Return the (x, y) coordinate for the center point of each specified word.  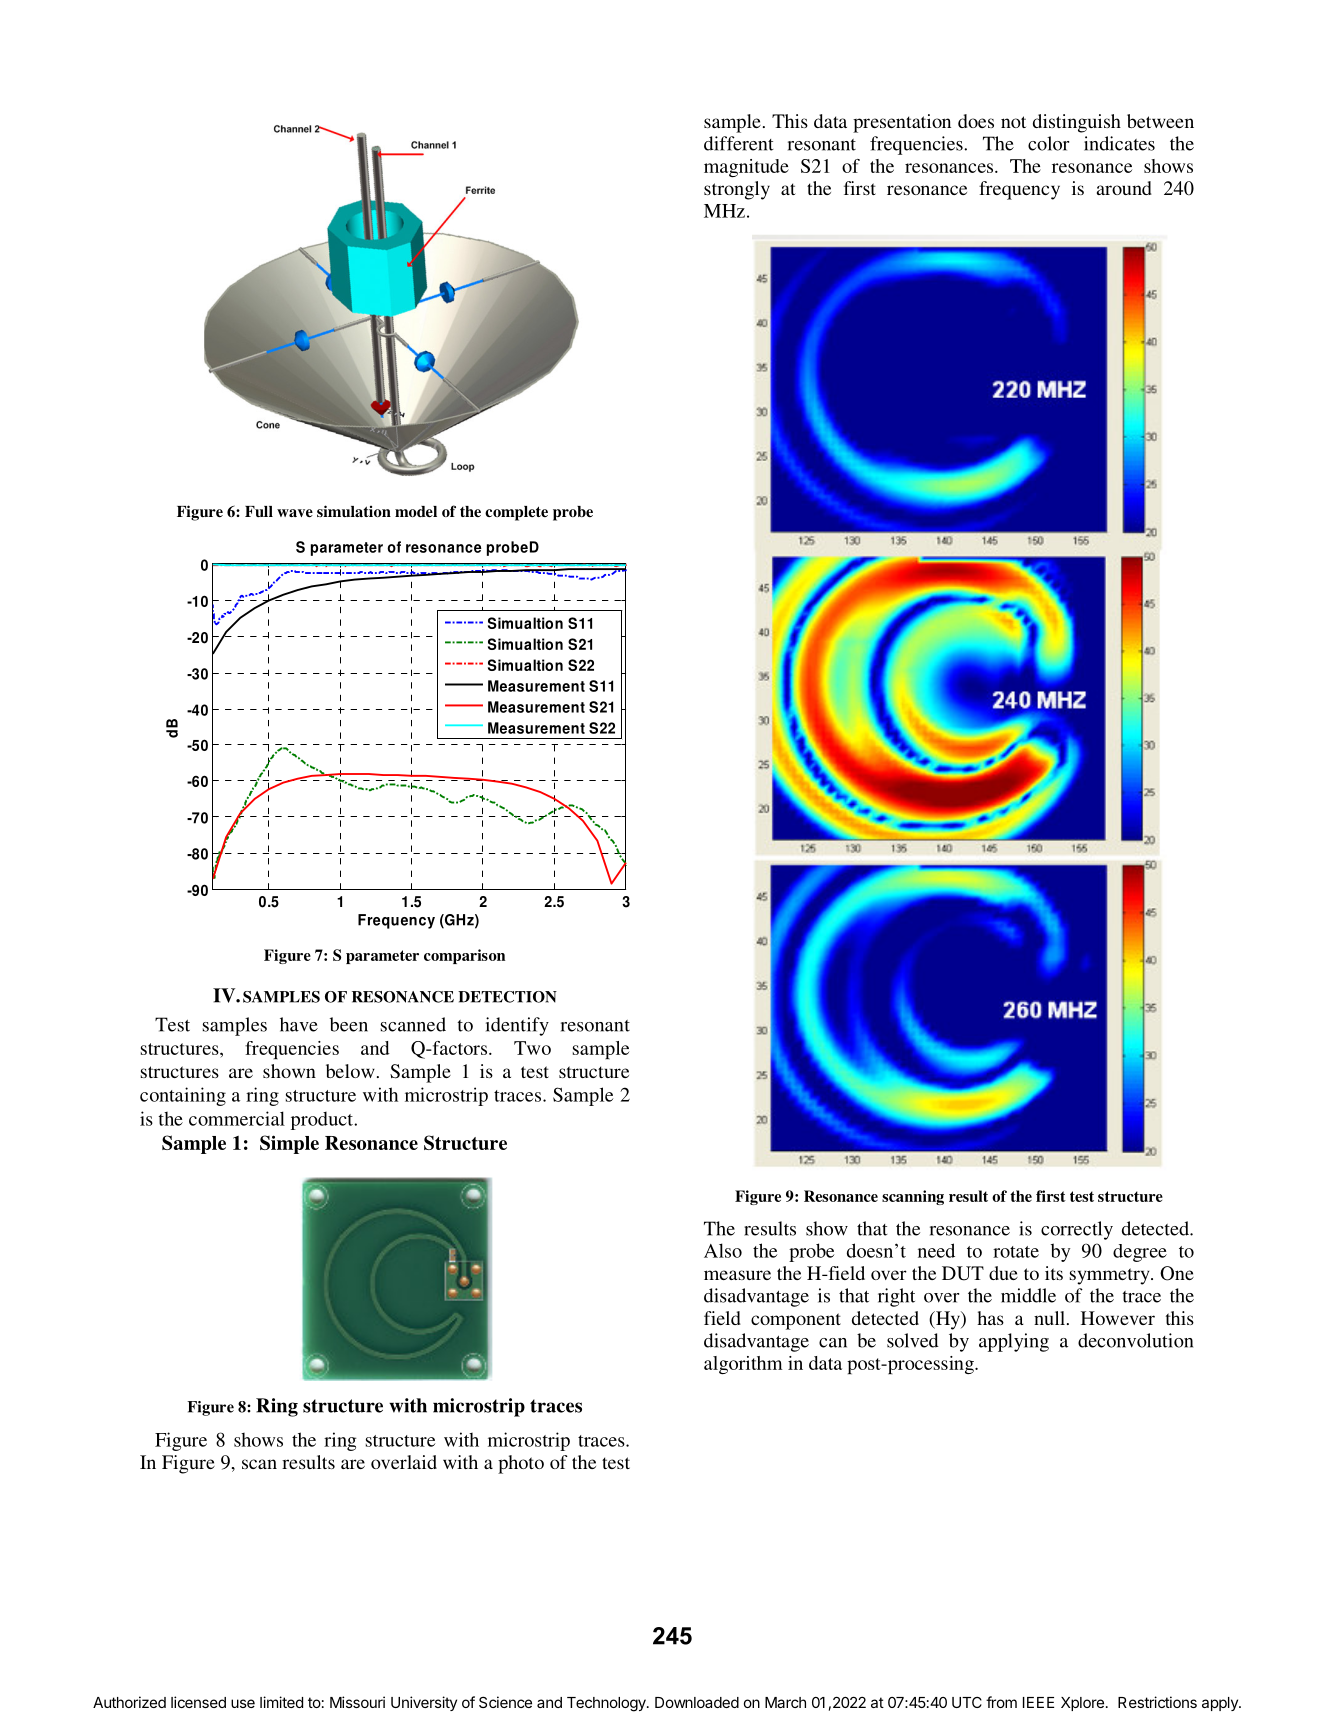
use (243, 1703)
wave (295, 513)
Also (723, 1250)
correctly (1077, 1230)
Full (259, 511)
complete (516, 513)
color (1048, 143)
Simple (289, 1144)
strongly (737, 190)
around (1124, 188)
